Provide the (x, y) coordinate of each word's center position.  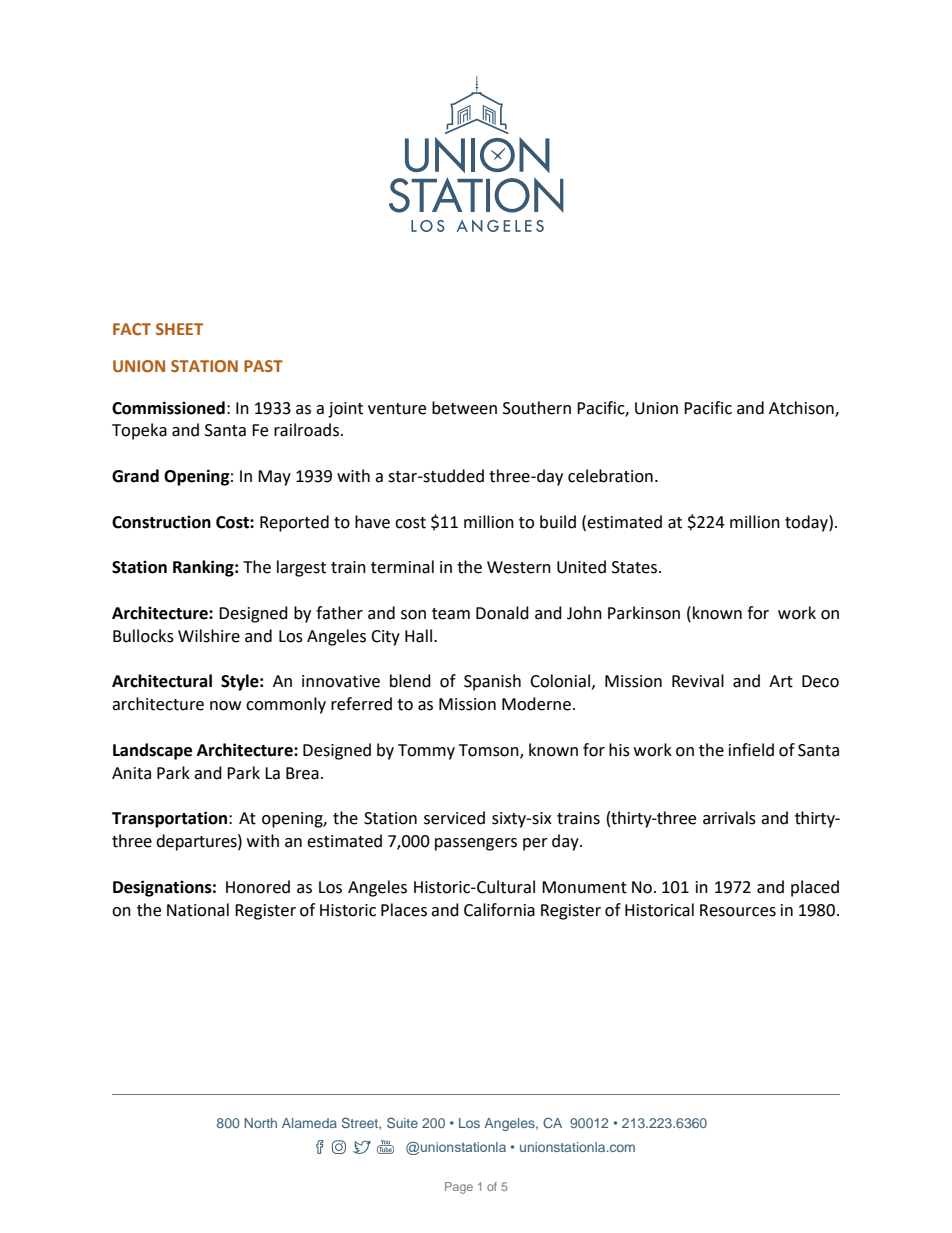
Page (459, 1188)
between (464, 408)
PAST (263, 366)
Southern (537, 408)
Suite (402, 1122)
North (260, 1123)
